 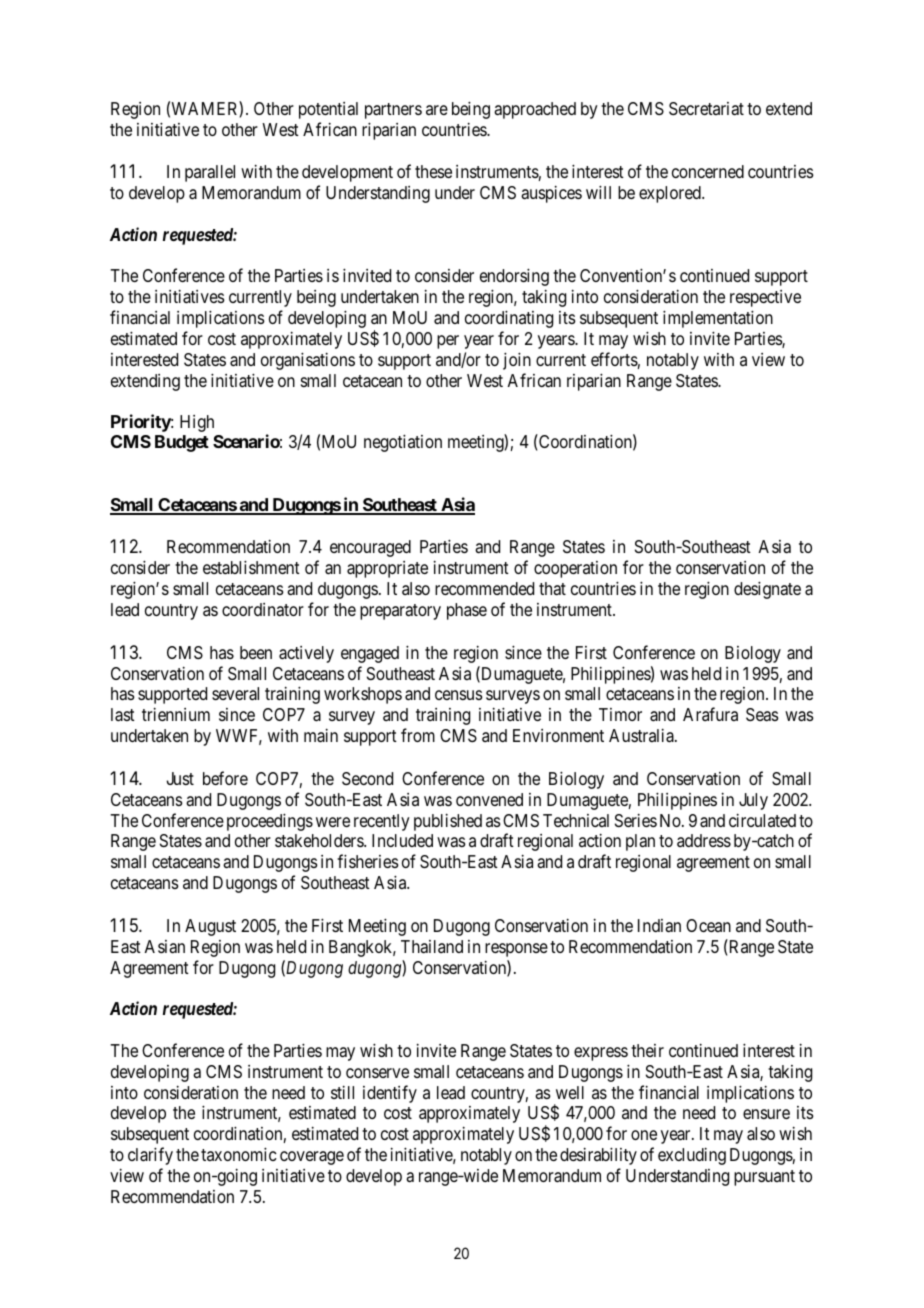 What do you see at coordinates (239, 1154) in the image?
I see `taxonomic` at bounding box center [239, 1154].
